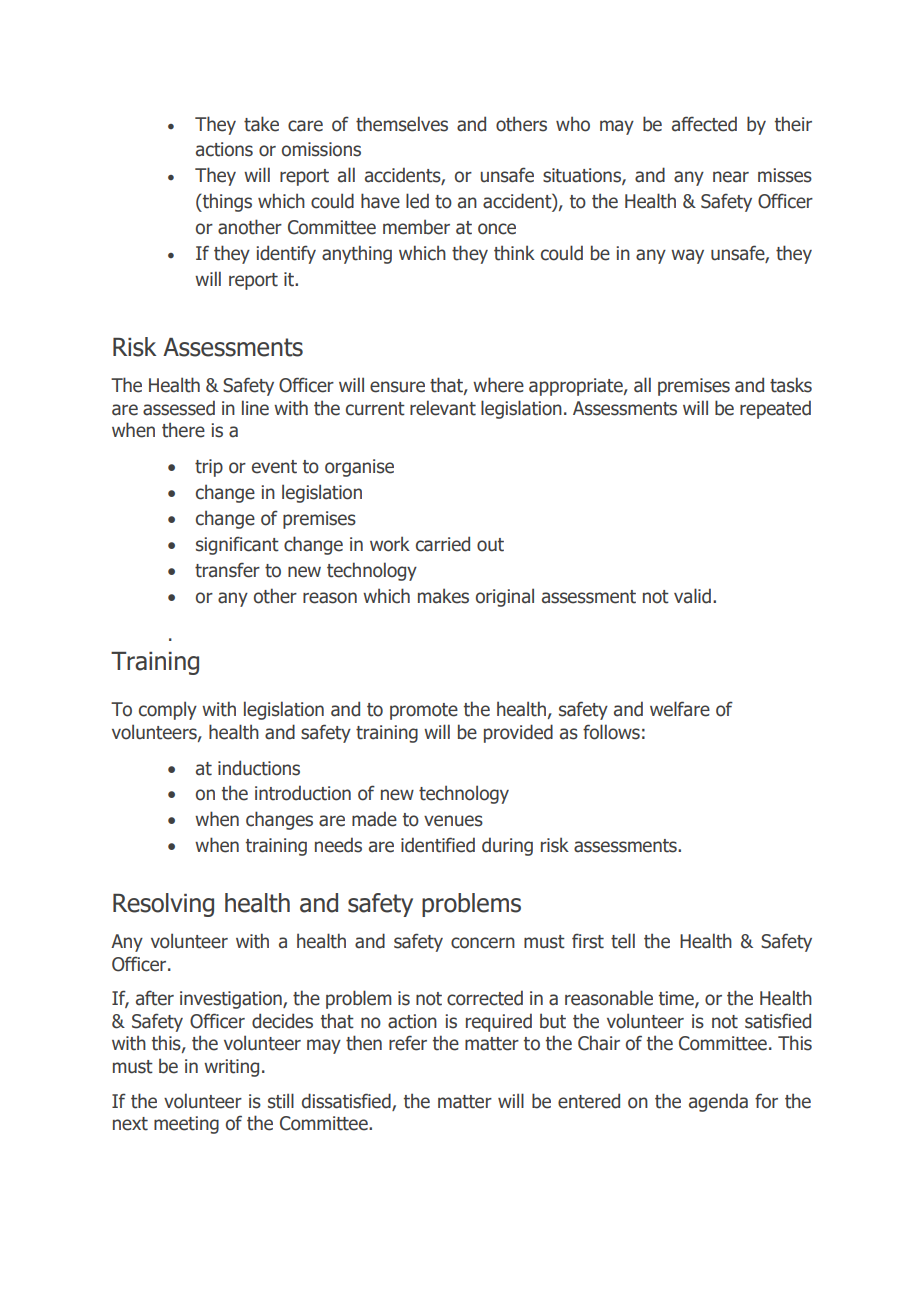 This screenshot has height=1308, width=924. I want to click on trip, so click(209, 468).
